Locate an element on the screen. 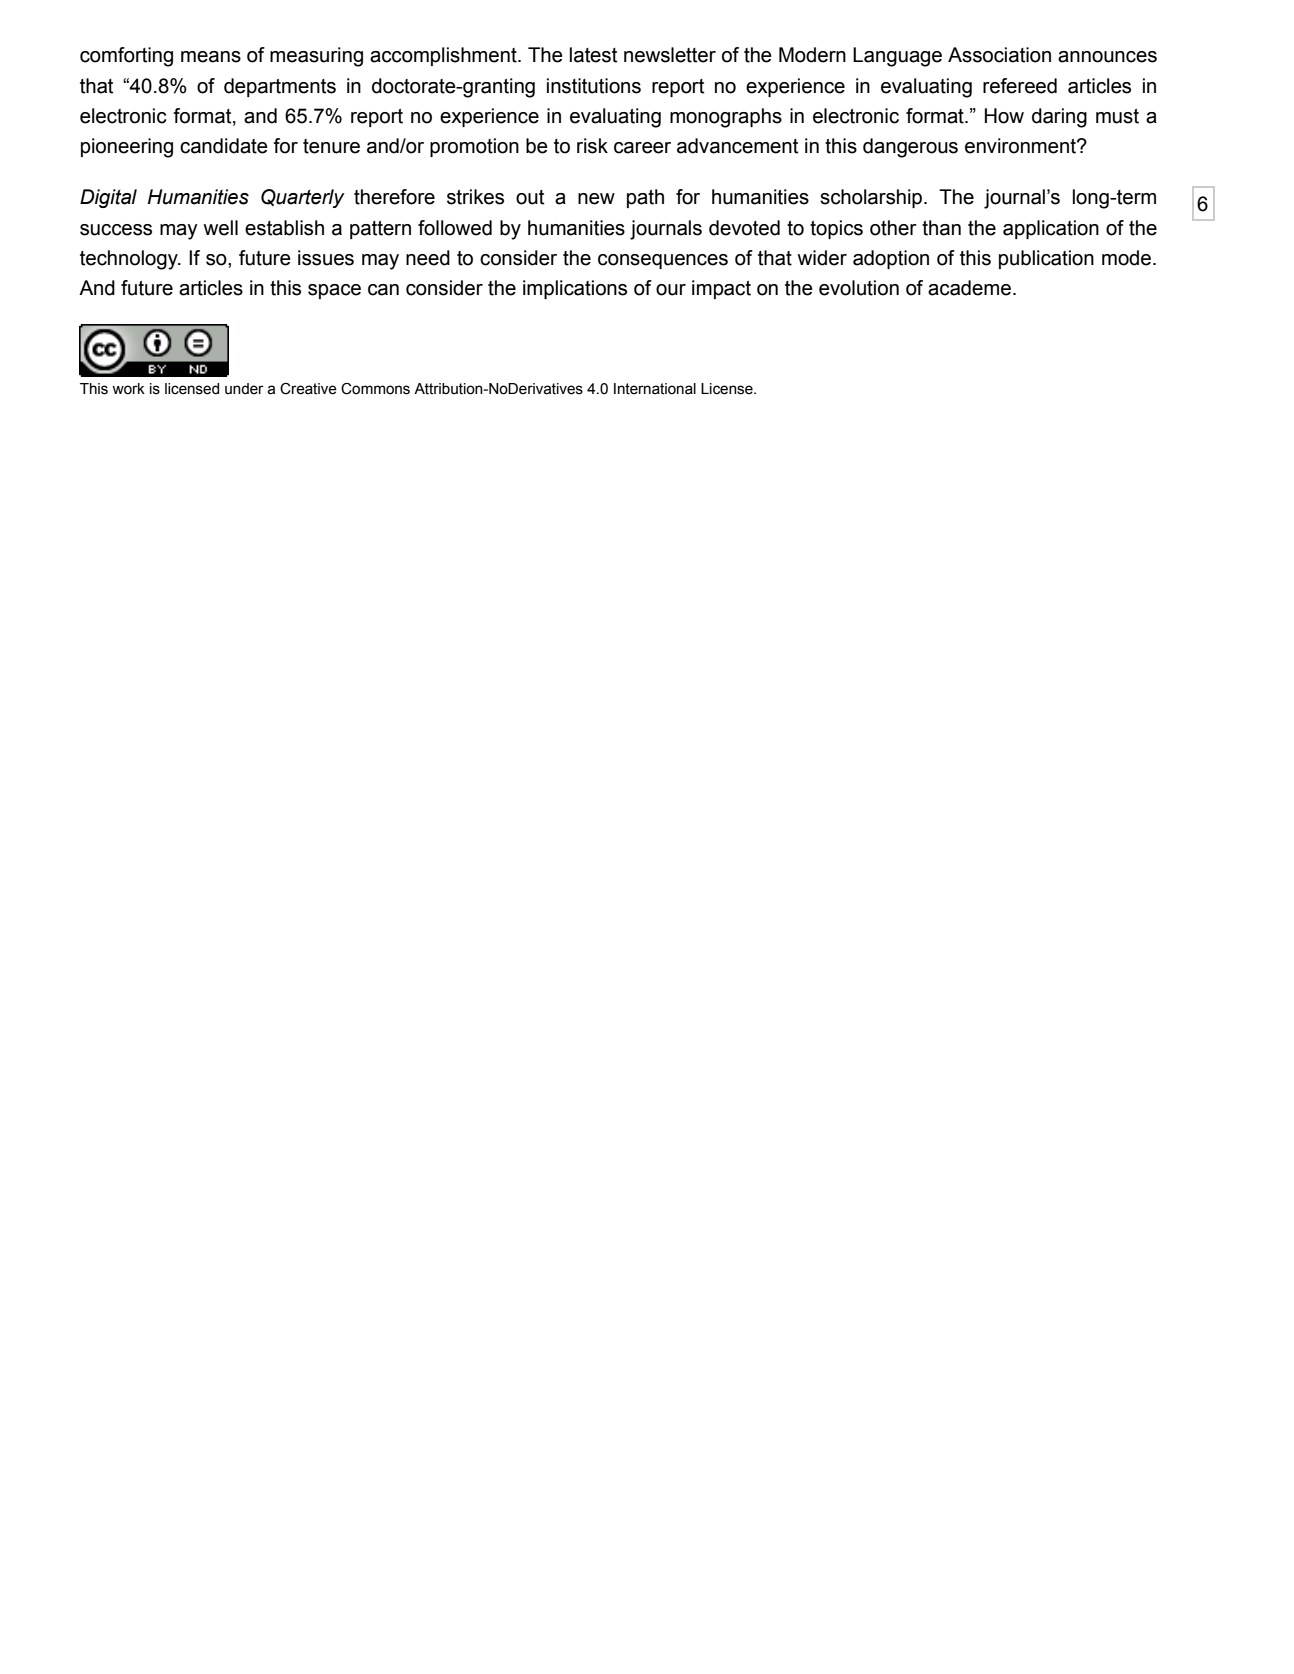  under is located at coordinates (244, 389).
